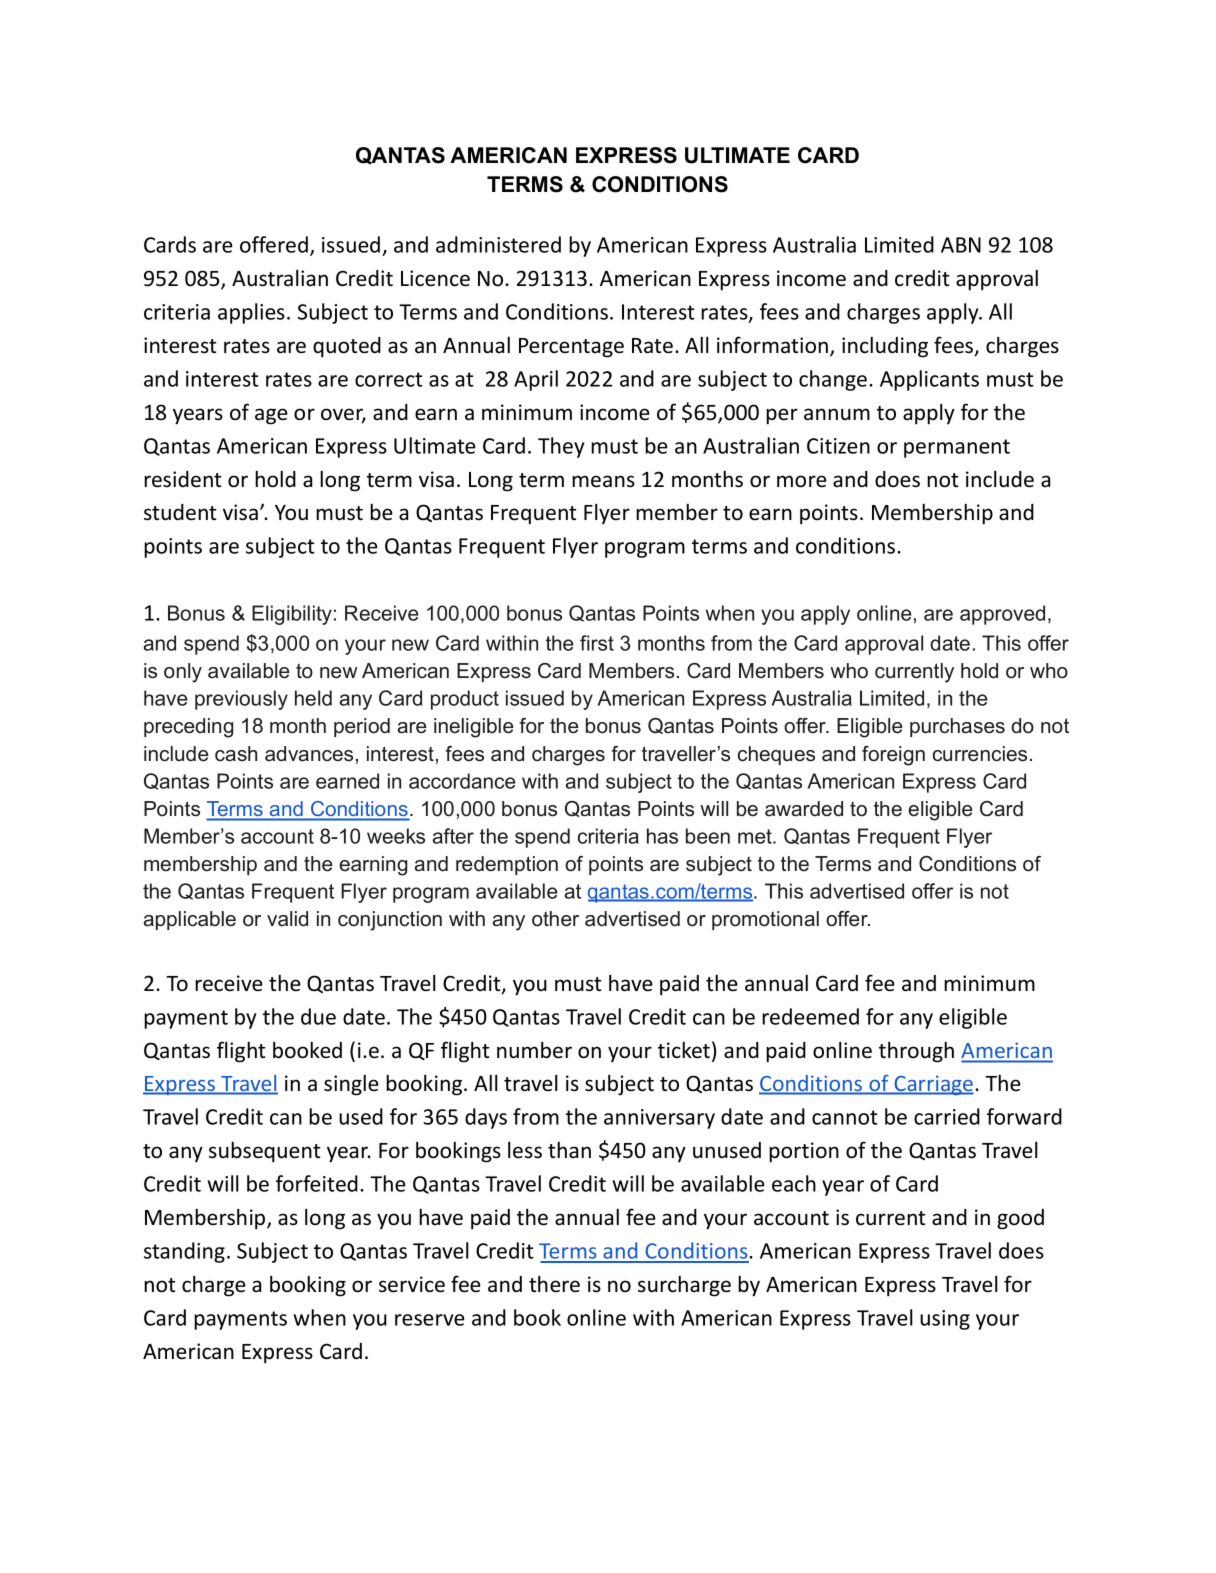 The width and height of the image is (1216, 1573). What do you see at coordinates (597, 643) in the image?
I see `first` at bounding box center [597, 643].
